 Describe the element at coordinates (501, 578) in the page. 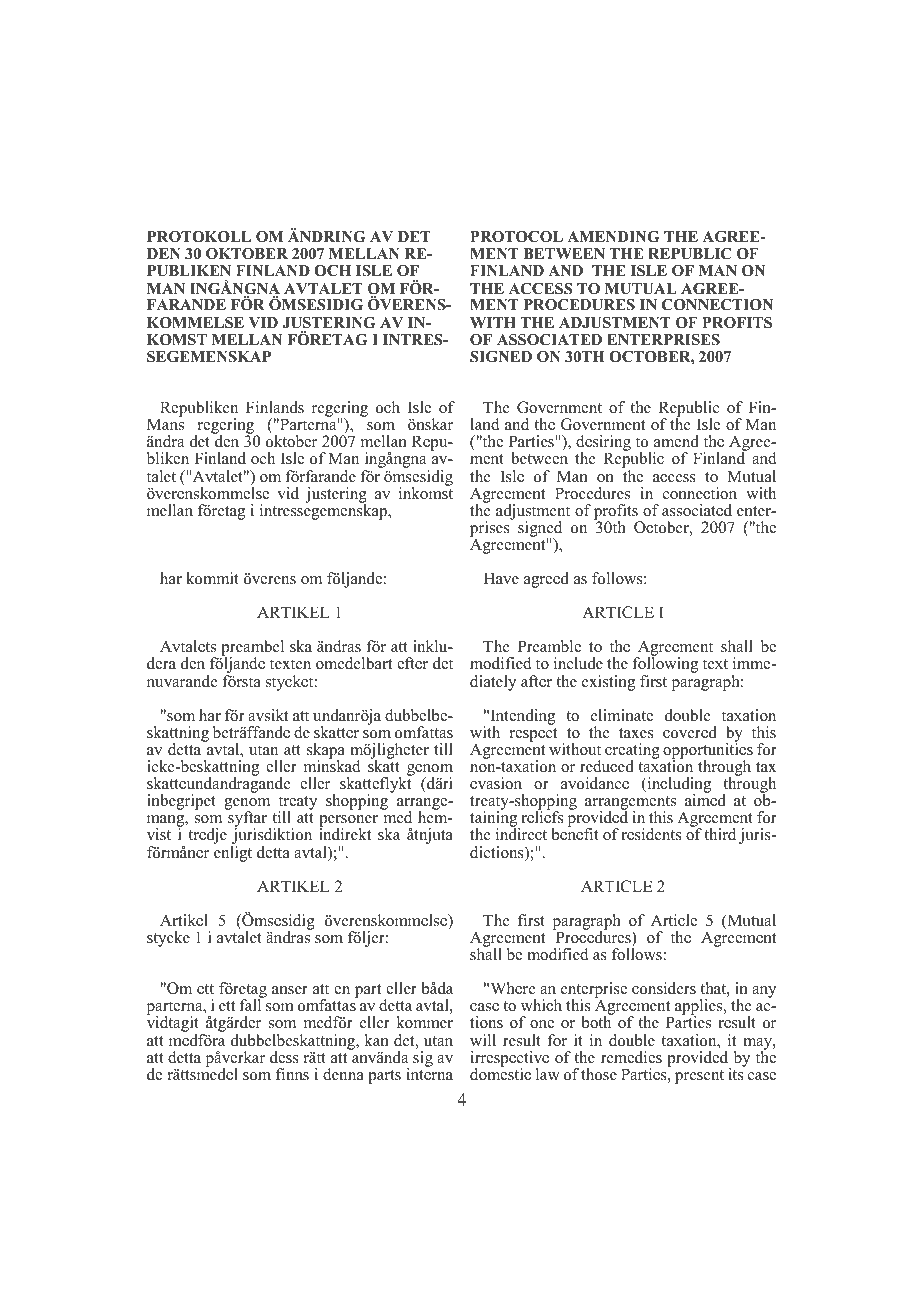

I see `Have` at that location.
